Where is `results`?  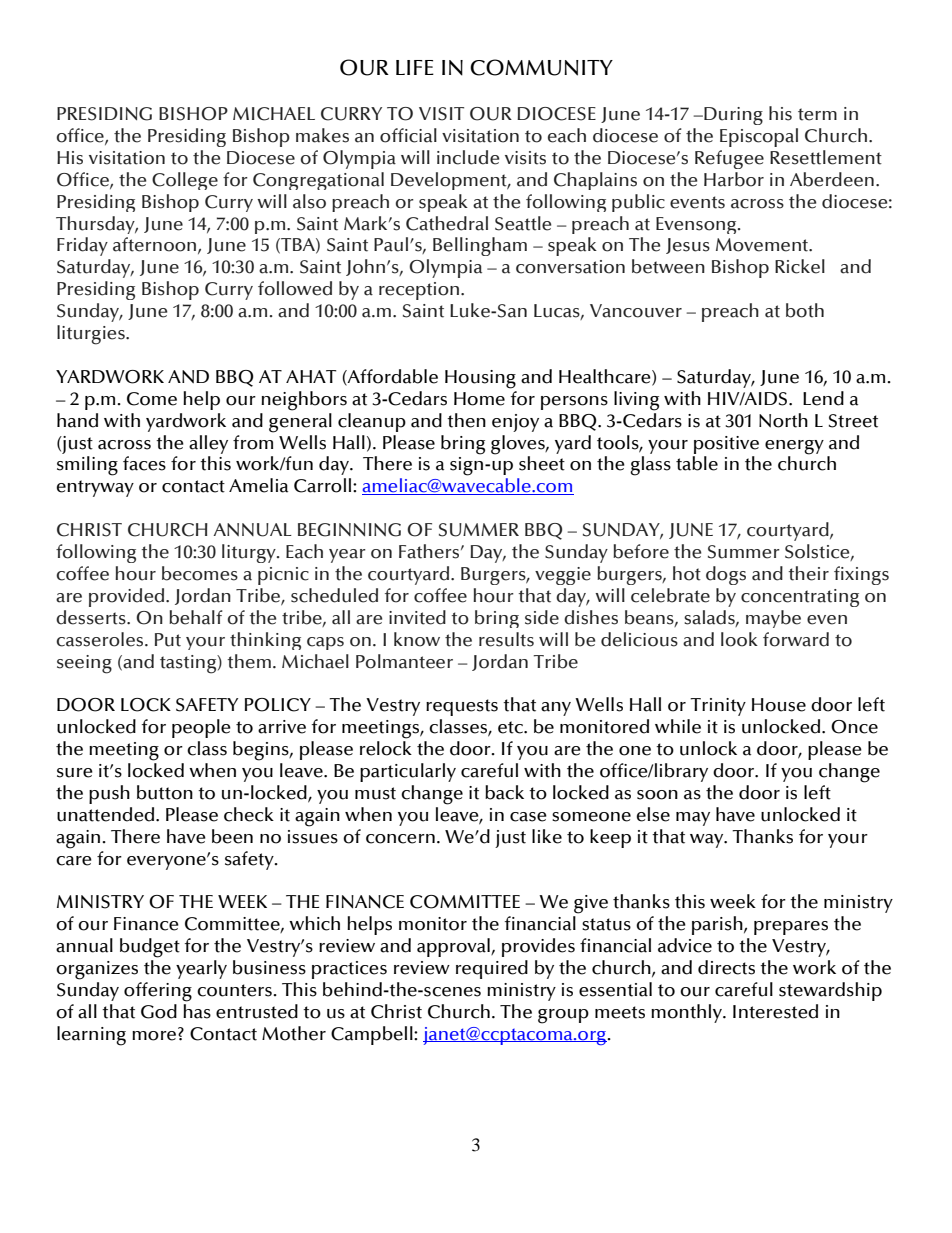 results is located at coordinates (506, 639).
